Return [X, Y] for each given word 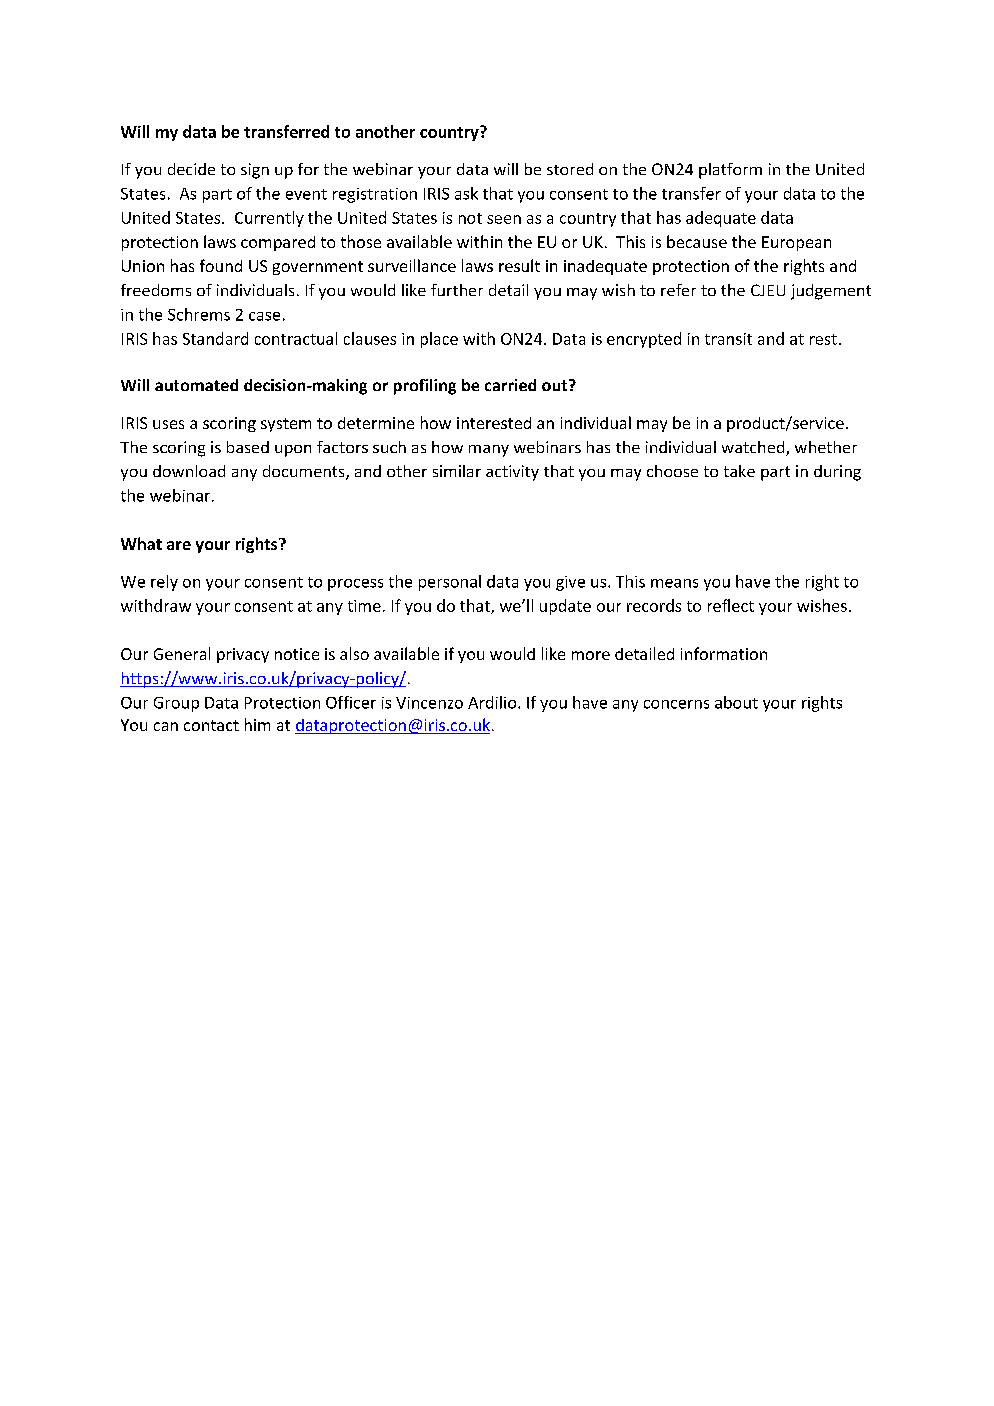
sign [255, 171]
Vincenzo [429, 703]
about [736, 702]
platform [730, 171]
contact [211, 725]
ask [466, 193]
